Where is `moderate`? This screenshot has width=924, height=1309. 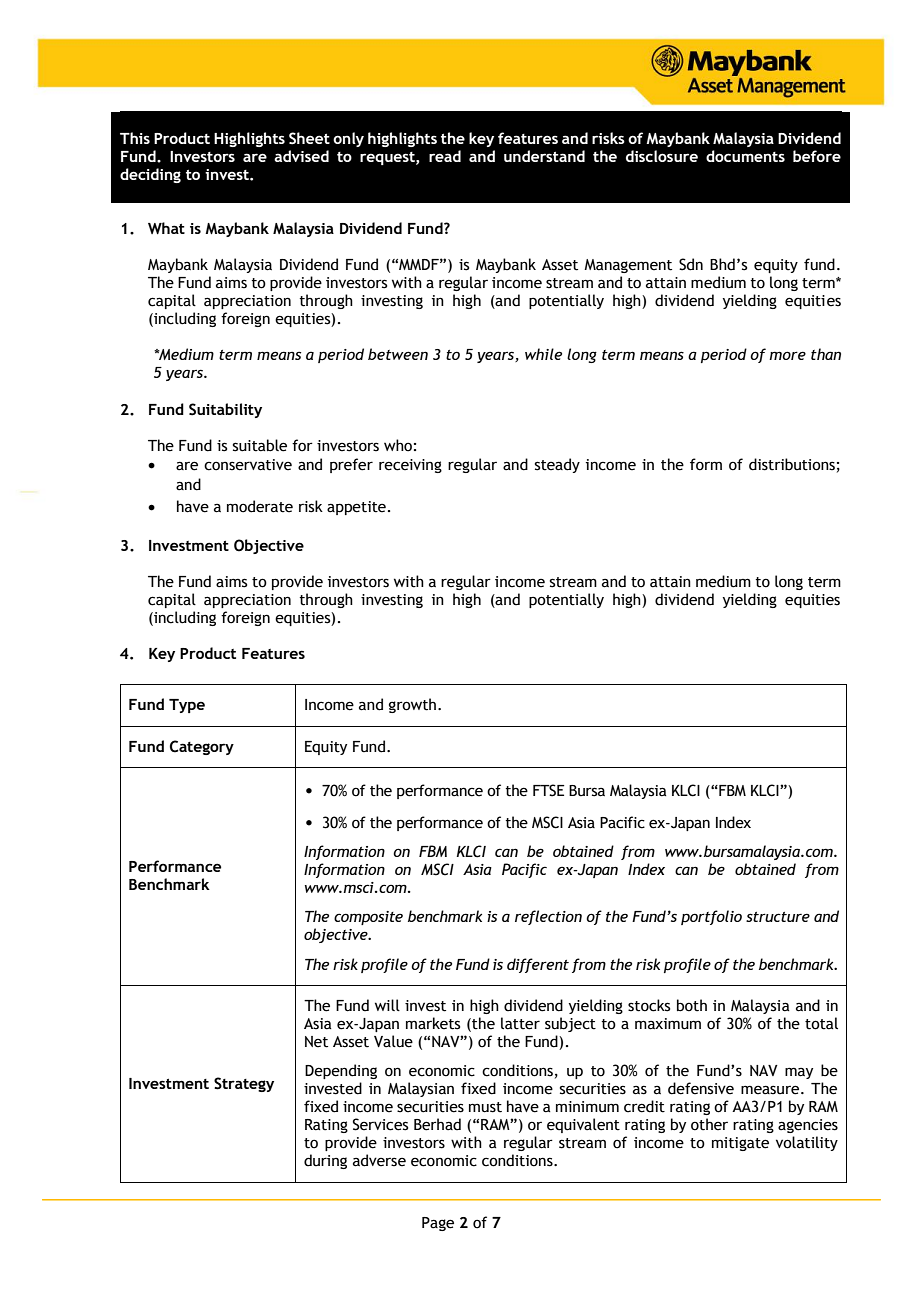
moderate is located at coordinates (260, 506).
